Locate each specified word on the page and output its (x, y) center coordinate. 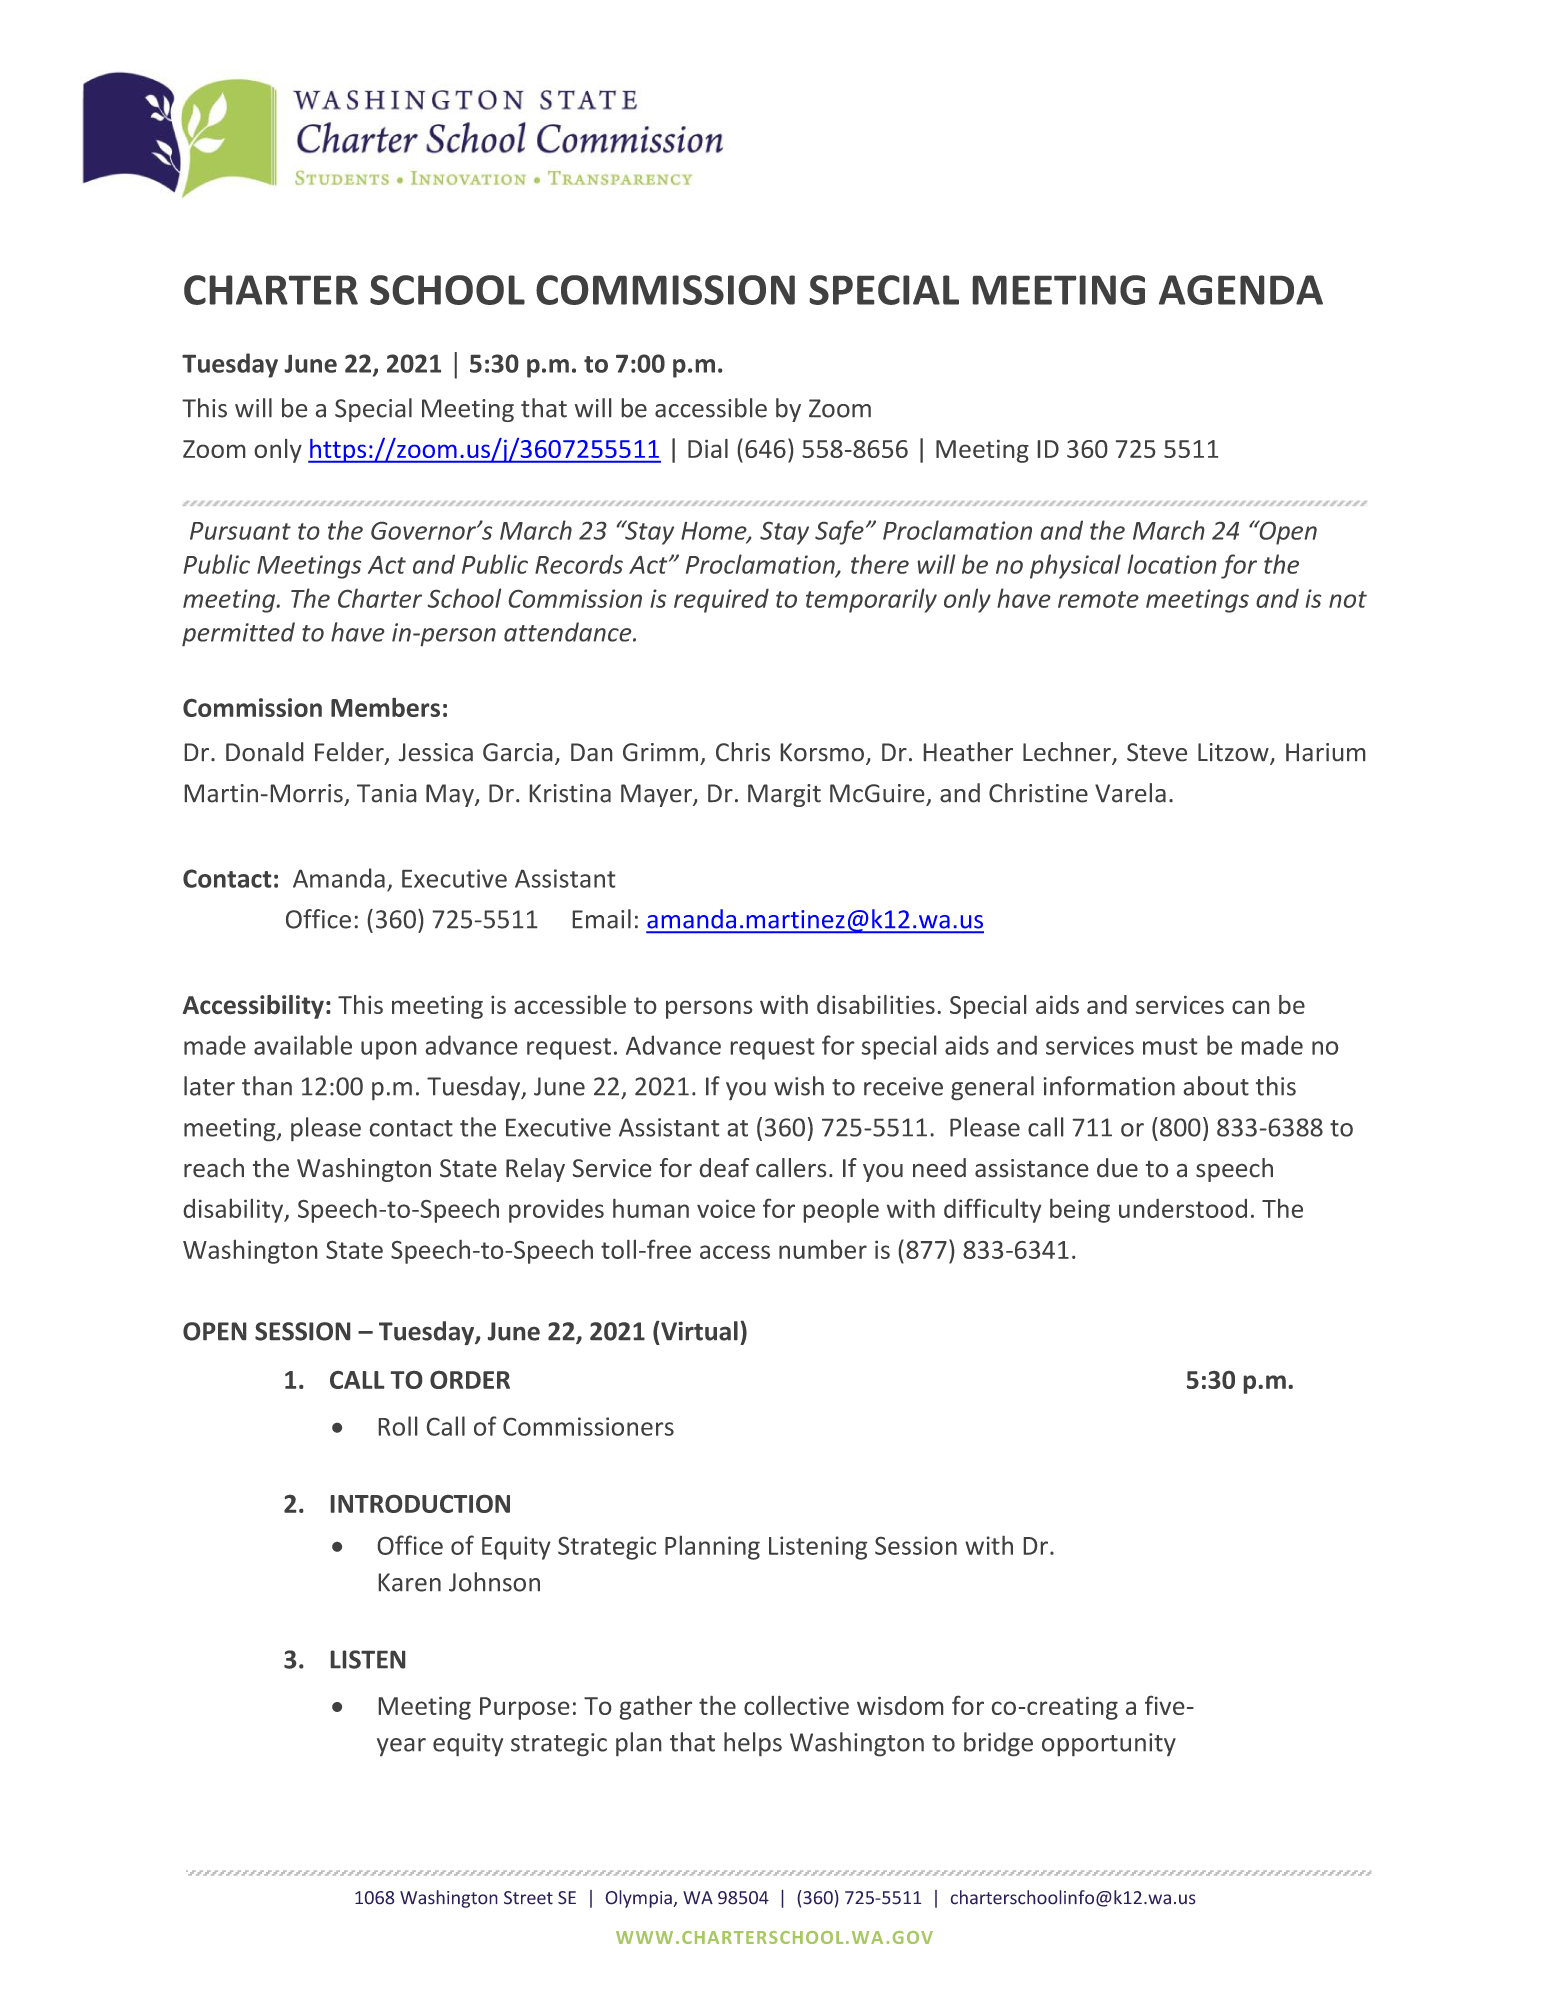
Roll (398, 1426)
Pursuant (240, 531)
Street (528, 1898)
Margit (784, 795)
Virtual (698, 1331)
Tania (386, 793)
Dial (708, 448)
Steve (1157, 752)
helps (753, 1744)
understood (1183, 1208)
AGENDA (1241, 290)
